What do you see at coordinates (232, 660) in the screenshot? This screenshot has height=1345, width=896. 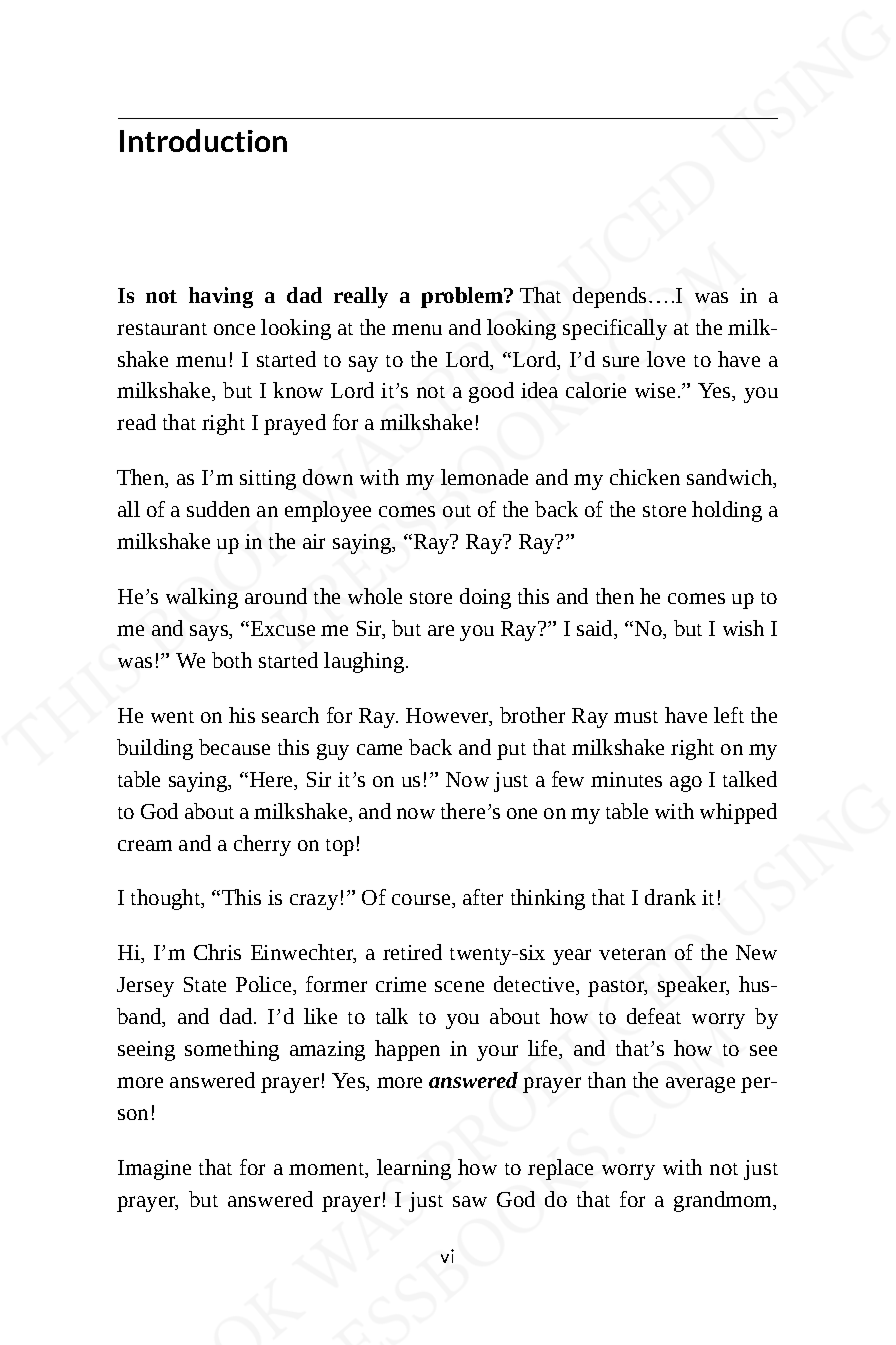 I see `both` at bounding box center [232, 660].
